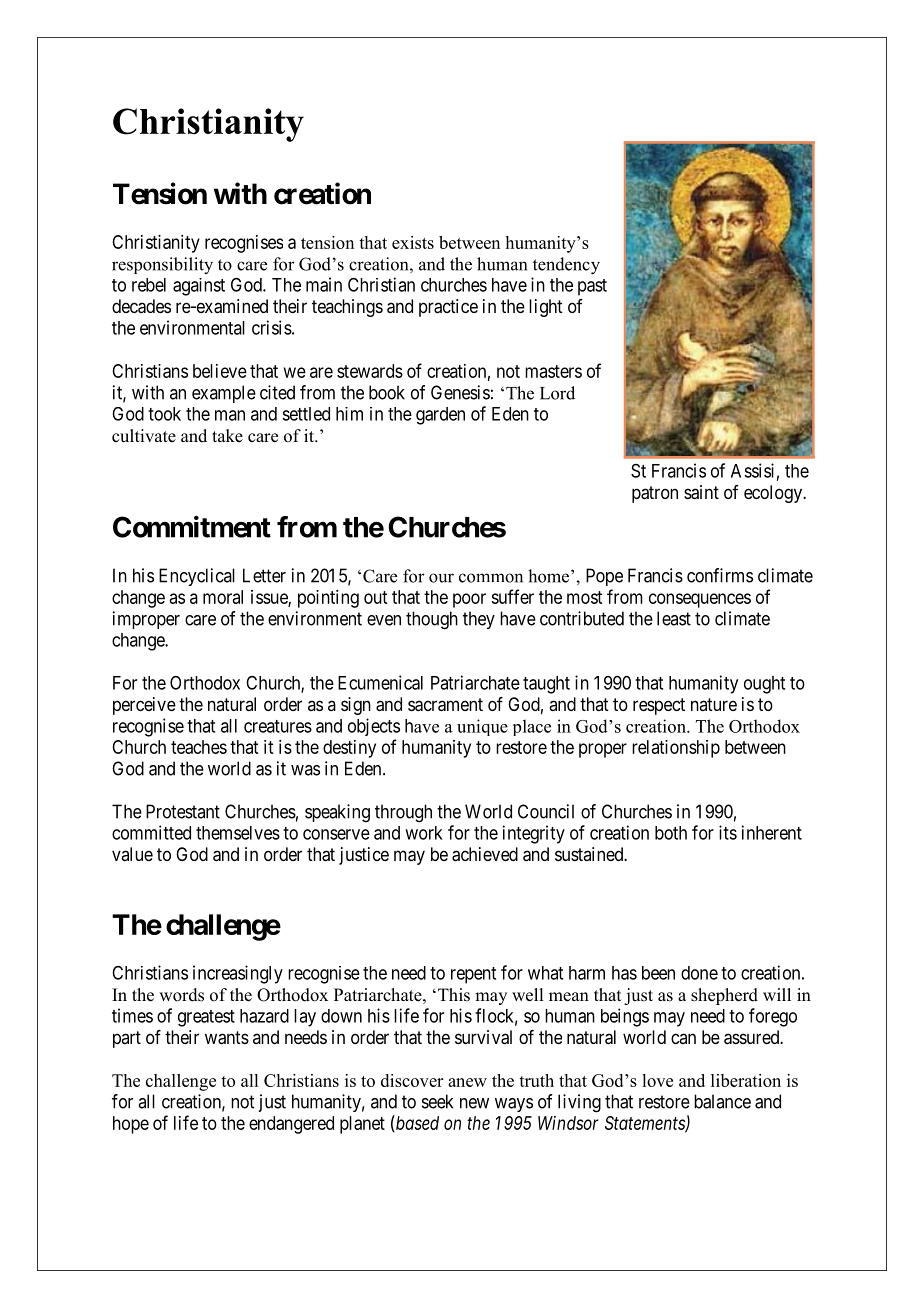 This image has width=924, height=1308. Describe the element at coordinates (445, 705) in the image. I see `sacrament` at that location.
